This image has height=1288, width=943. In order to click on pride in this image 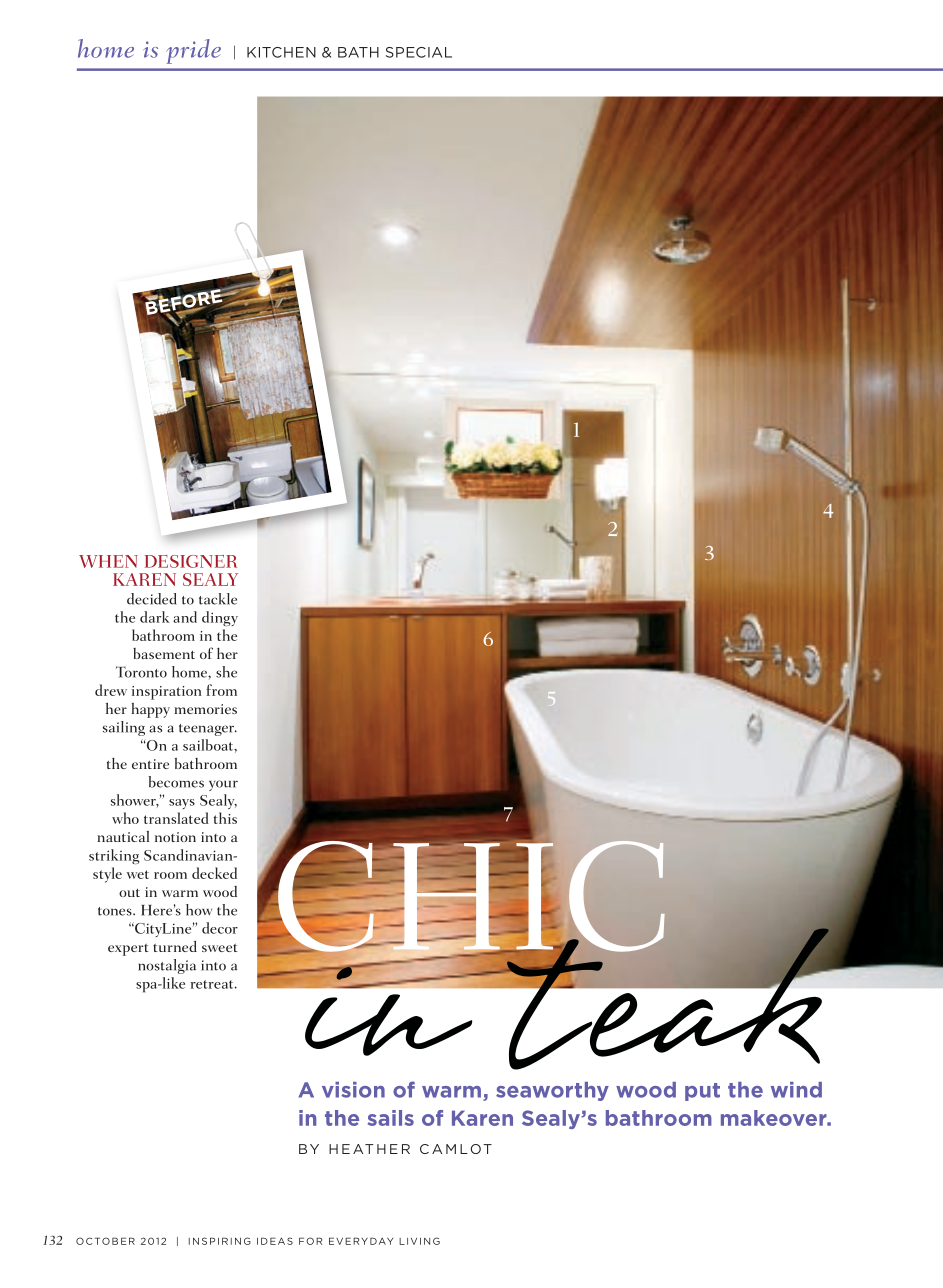, I will do `click(193, 51)`.
